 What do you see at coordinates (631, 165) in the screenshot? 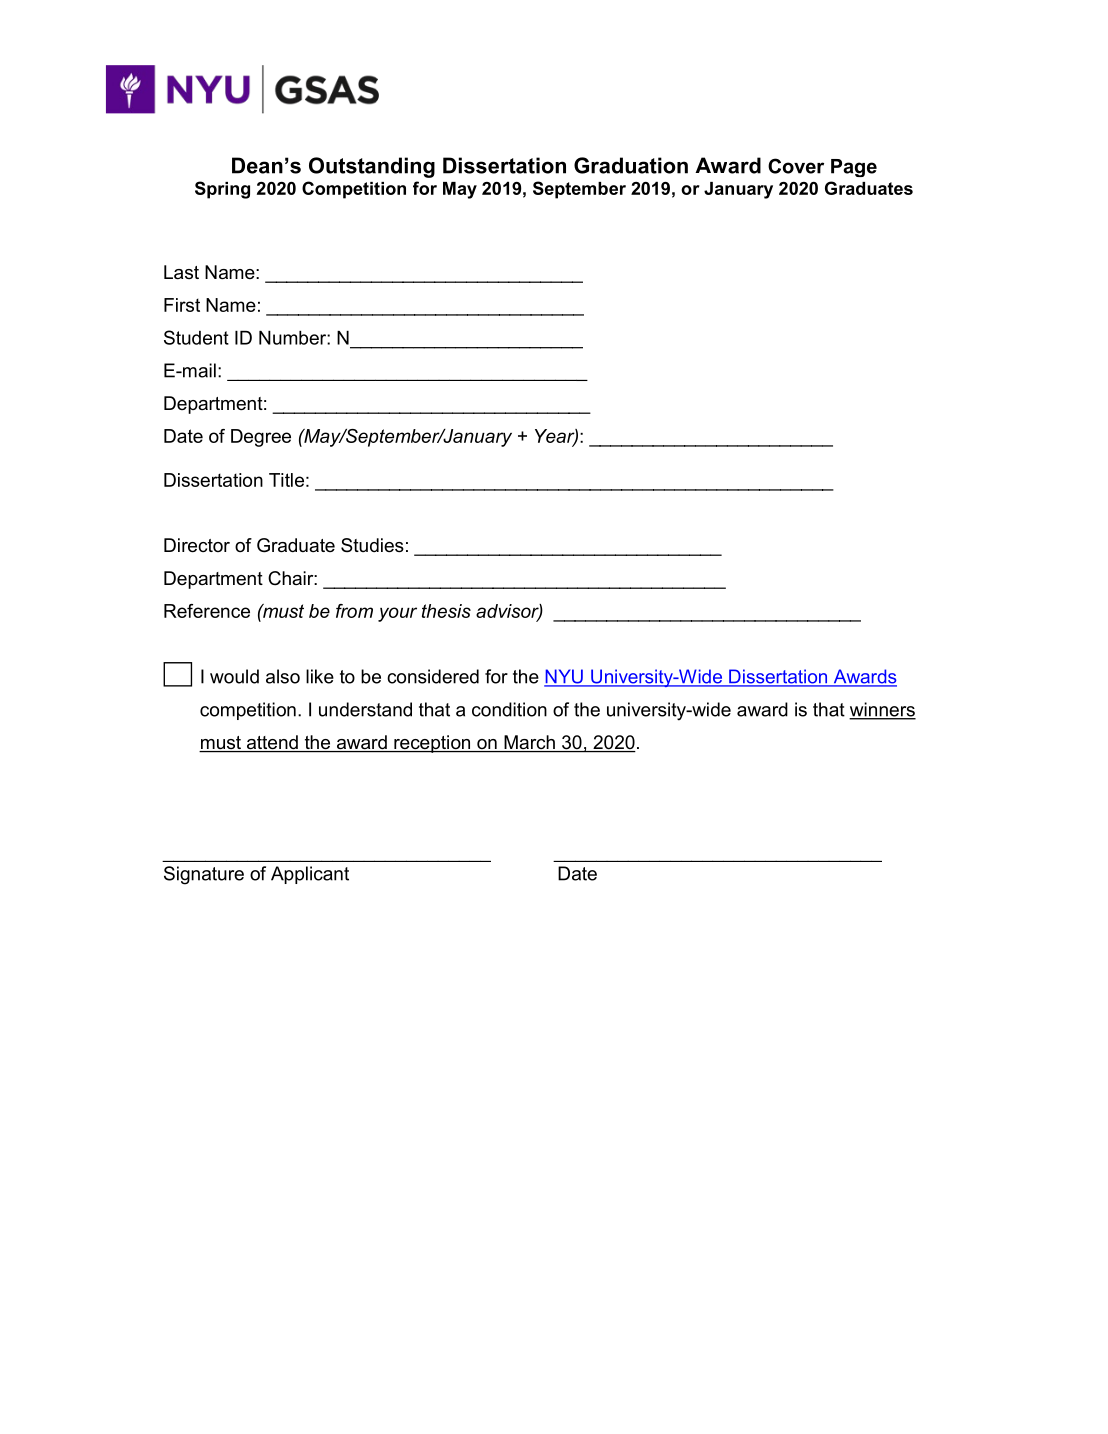
I see `Graduation` at bounding box center [631, 165].
